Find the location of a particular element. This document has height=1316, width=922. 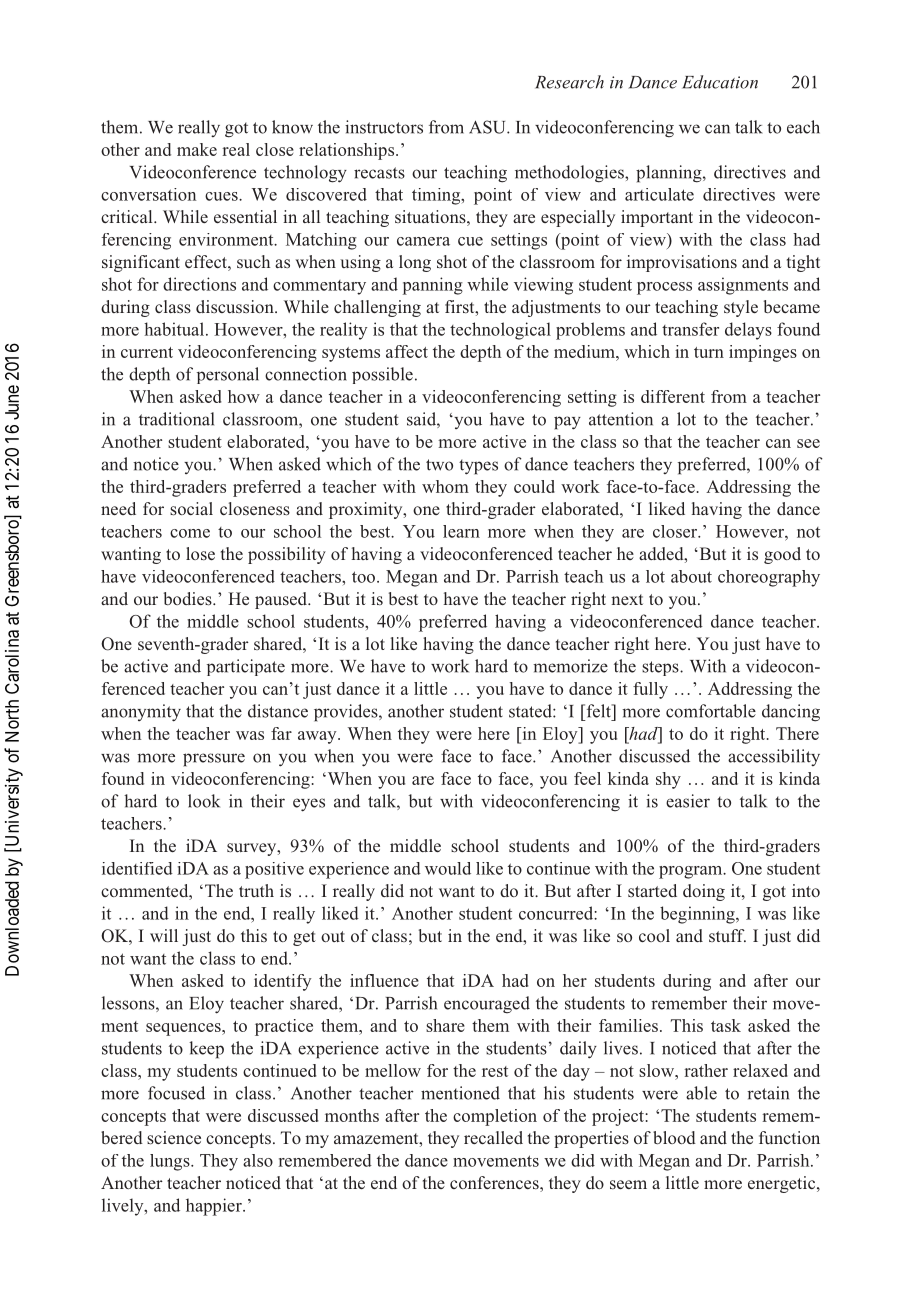

will is located at coordinates (164, 935).
